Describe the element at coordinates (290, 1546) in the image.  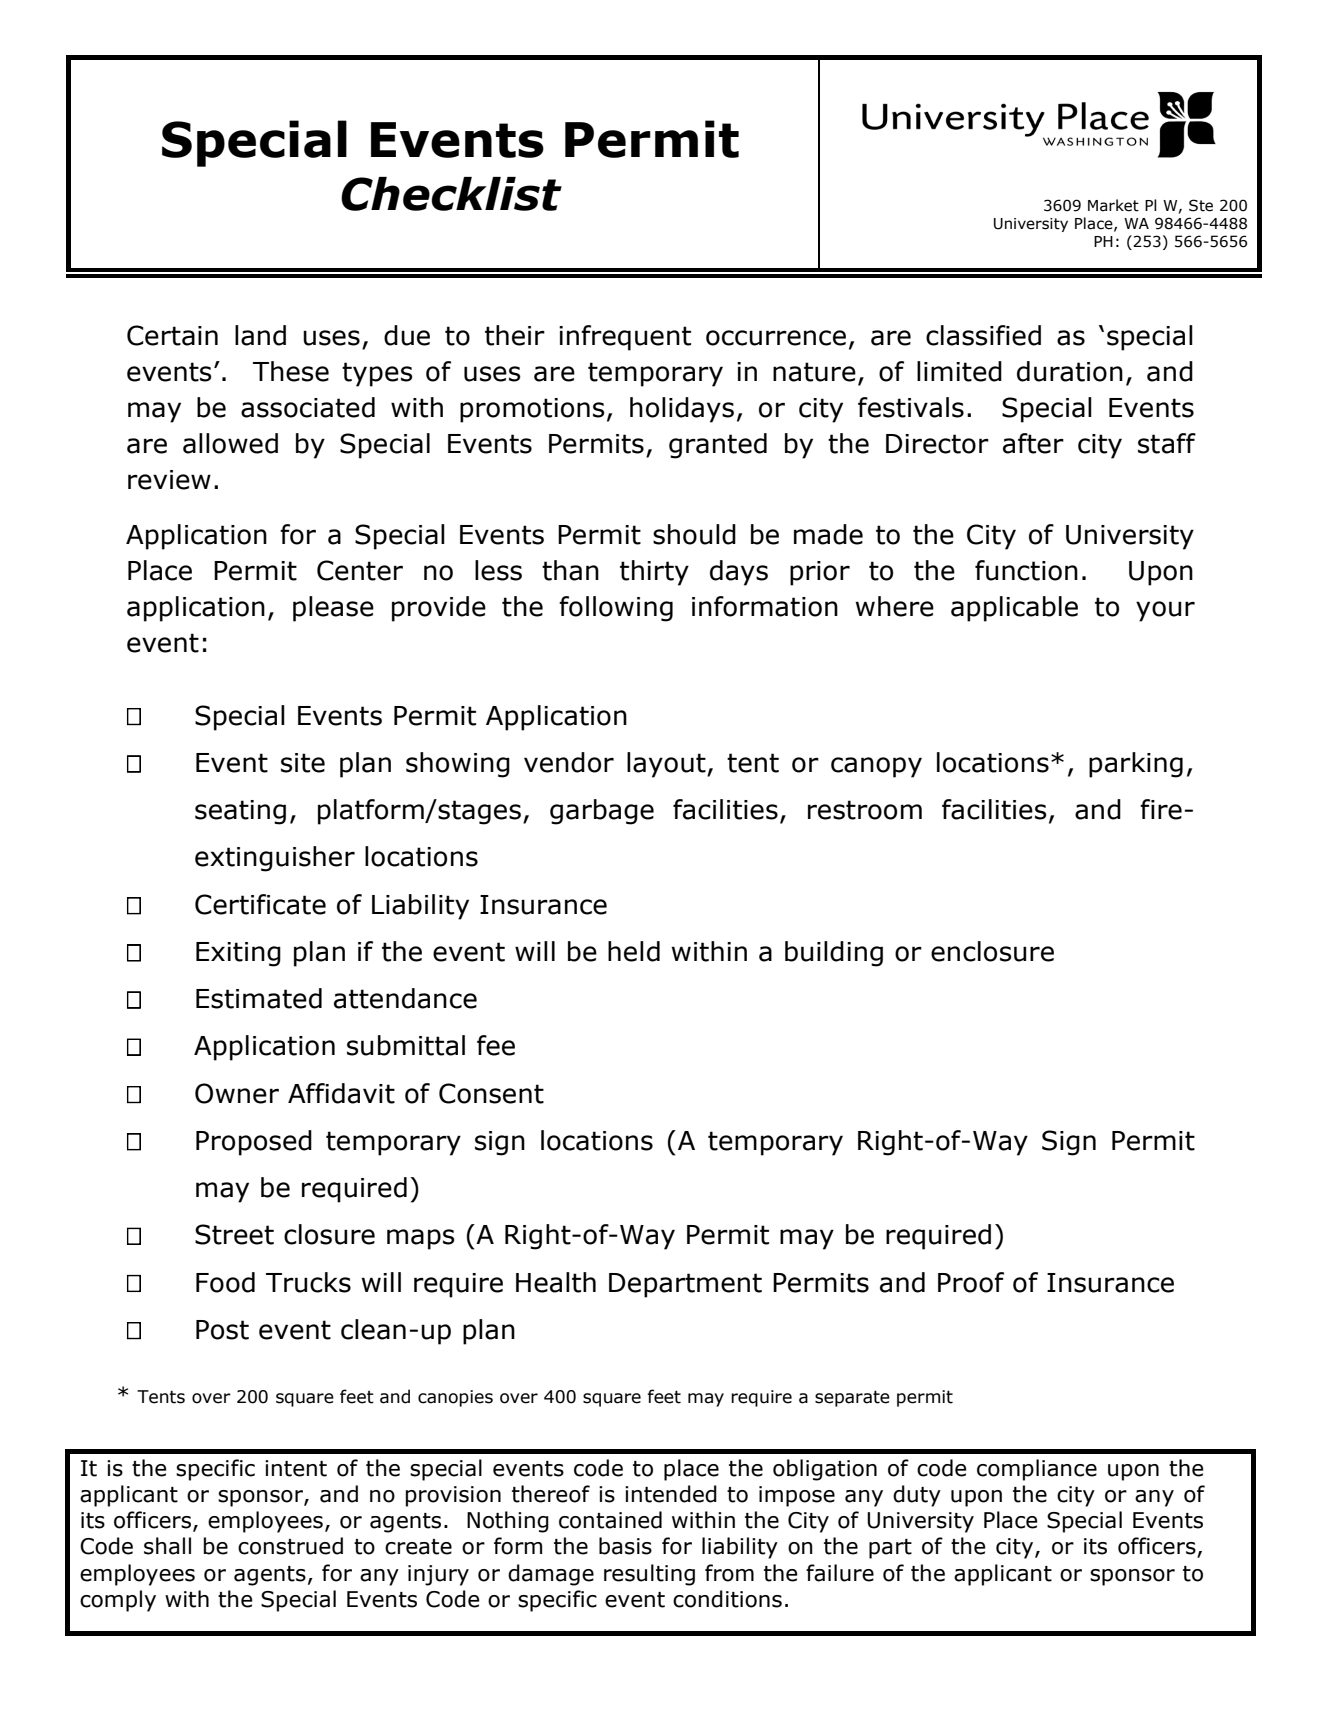
I see `construed` at that location.
